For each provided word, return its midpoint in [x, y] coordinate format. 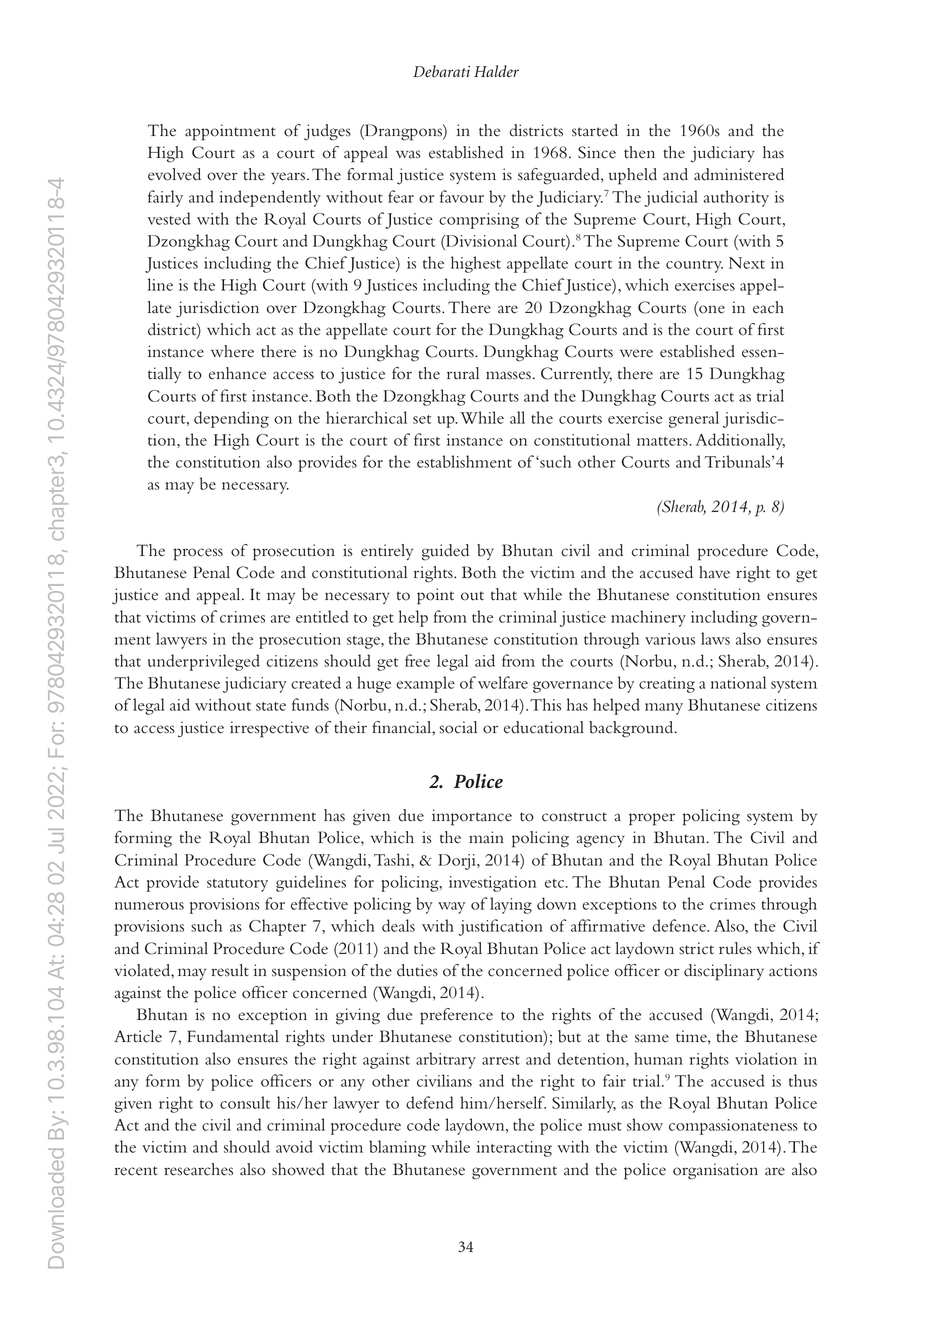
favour [462, 196]
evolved [174, 174]
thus [803, 1080]
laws [715, 638]
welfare [503, 682]
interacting [514, 1149]
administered [739, 174]
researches [198, 1169]
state [271, 706]
